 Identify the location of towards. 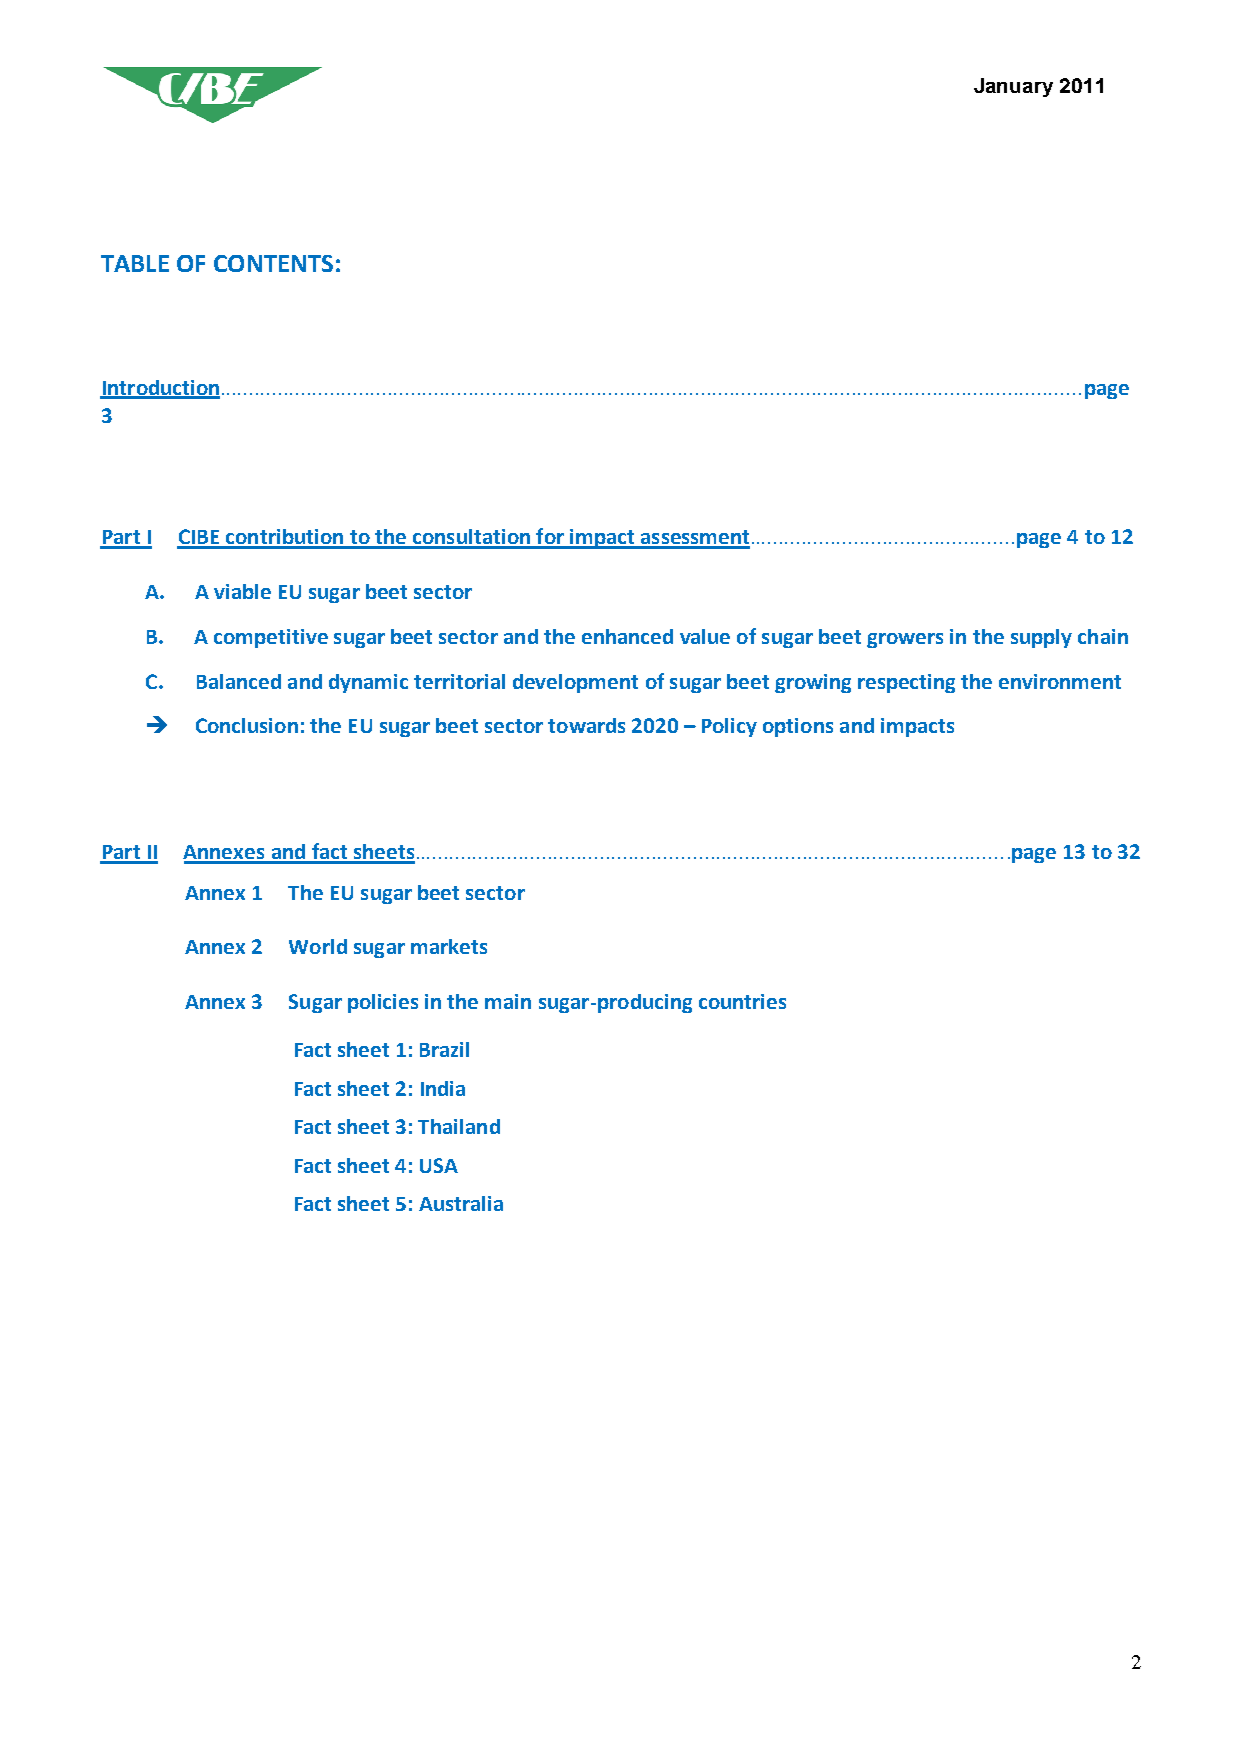
(586, 725).
